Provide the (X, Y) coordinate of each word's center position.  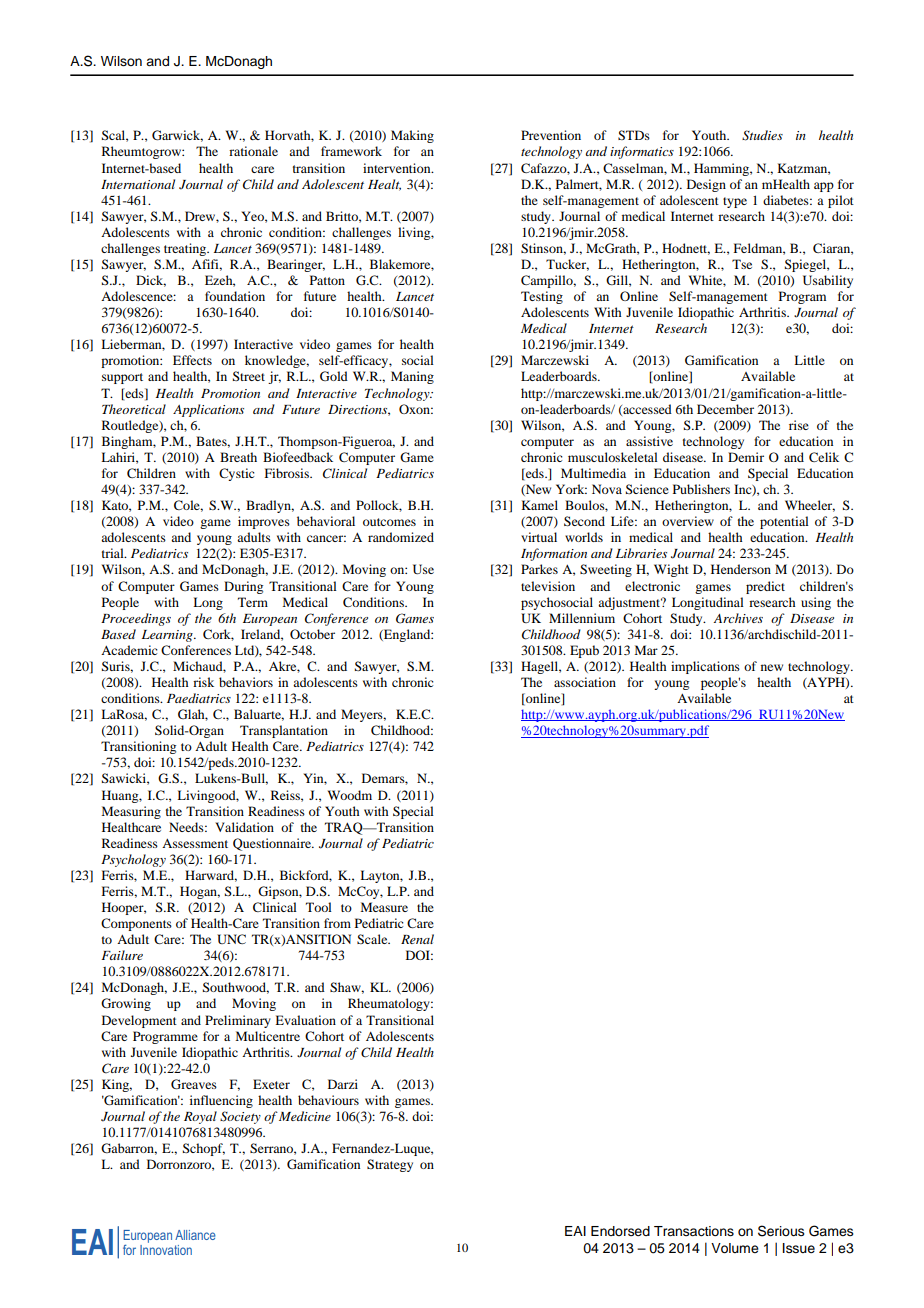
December (725, 409)
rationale (253, 151)
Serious (781, 1231)
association (585, 682)
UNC (231, 939)
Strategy (390, 1165)
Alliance (195, 1235)
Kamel (539, 505)
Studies (762, 135)
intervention (398, 168)
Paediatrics (199, 698)
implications (705, 667)
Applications (208, 410)
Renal (417, 939)
